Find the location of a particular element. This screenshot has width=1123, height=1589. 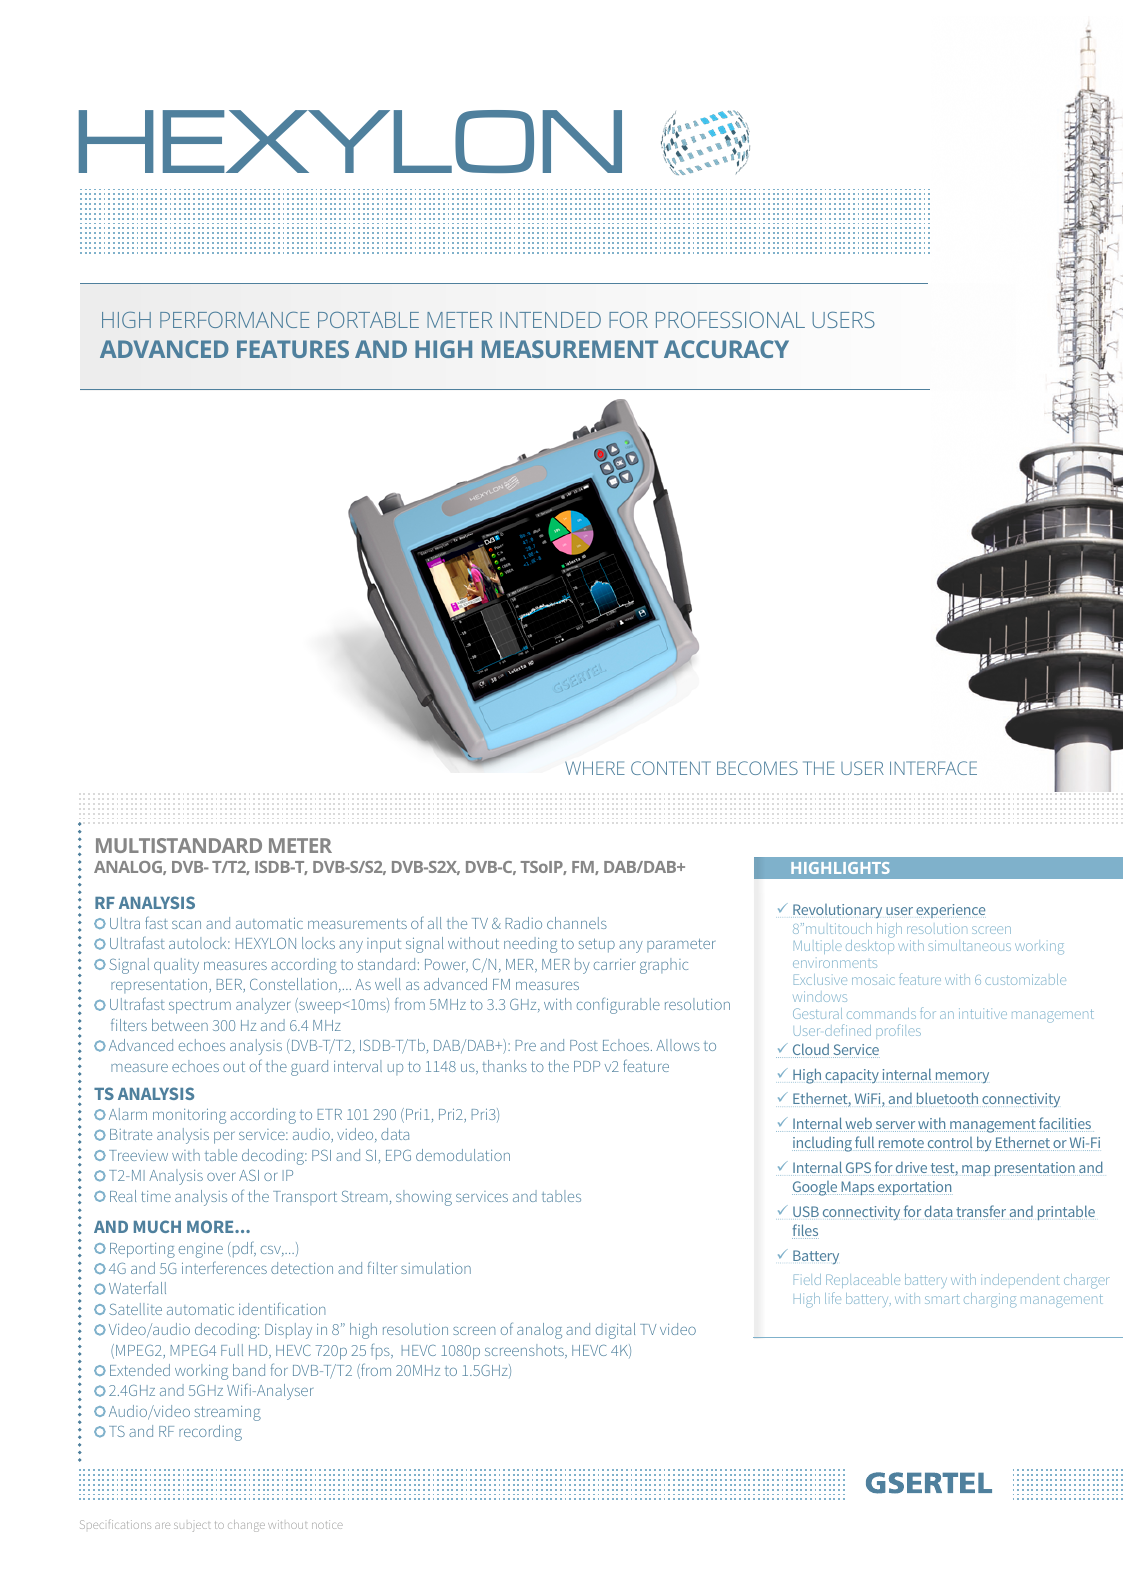

channels is located at coordinates (577, 923).
